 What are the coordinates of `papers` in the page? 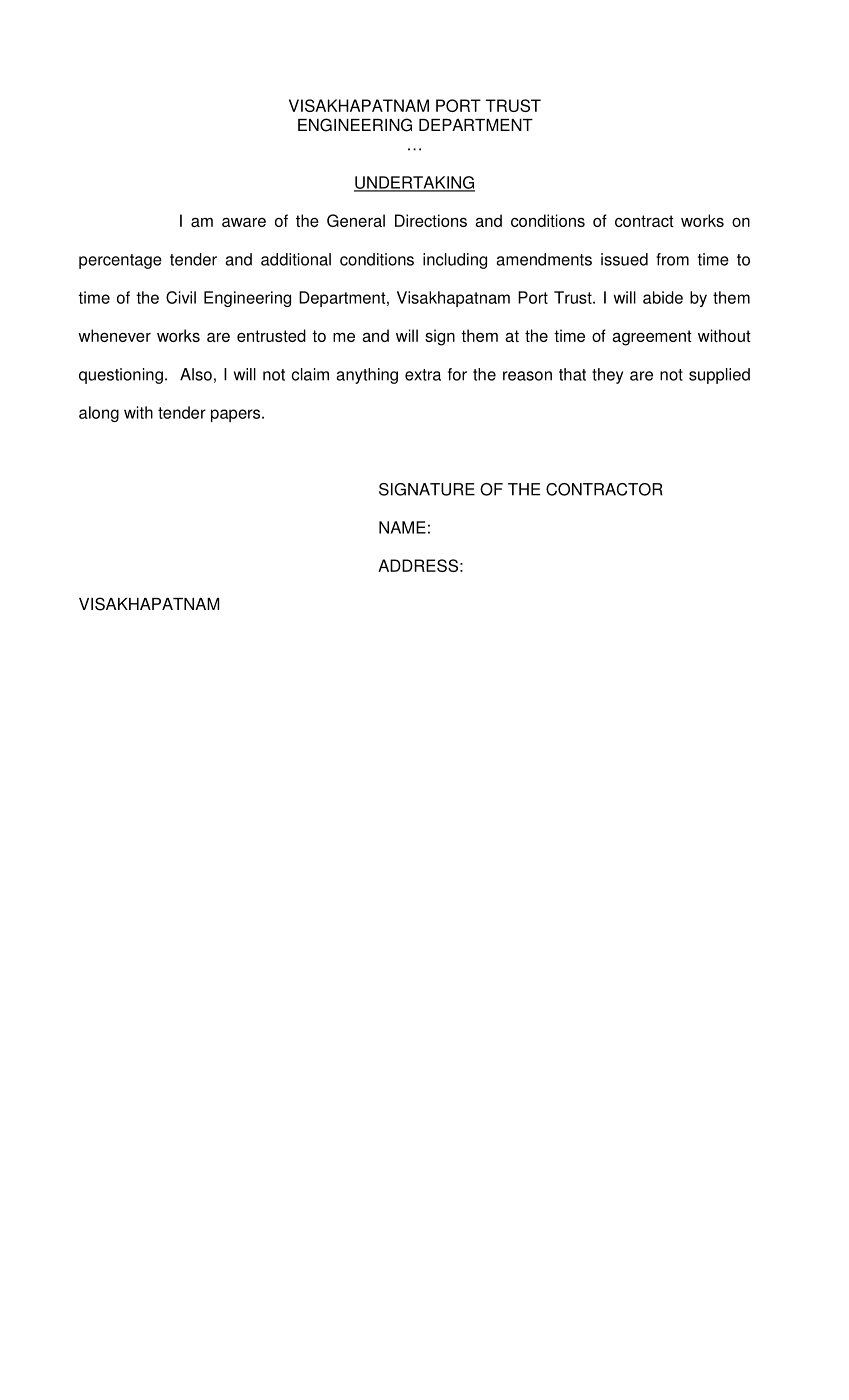 It's located at (237, 415).
